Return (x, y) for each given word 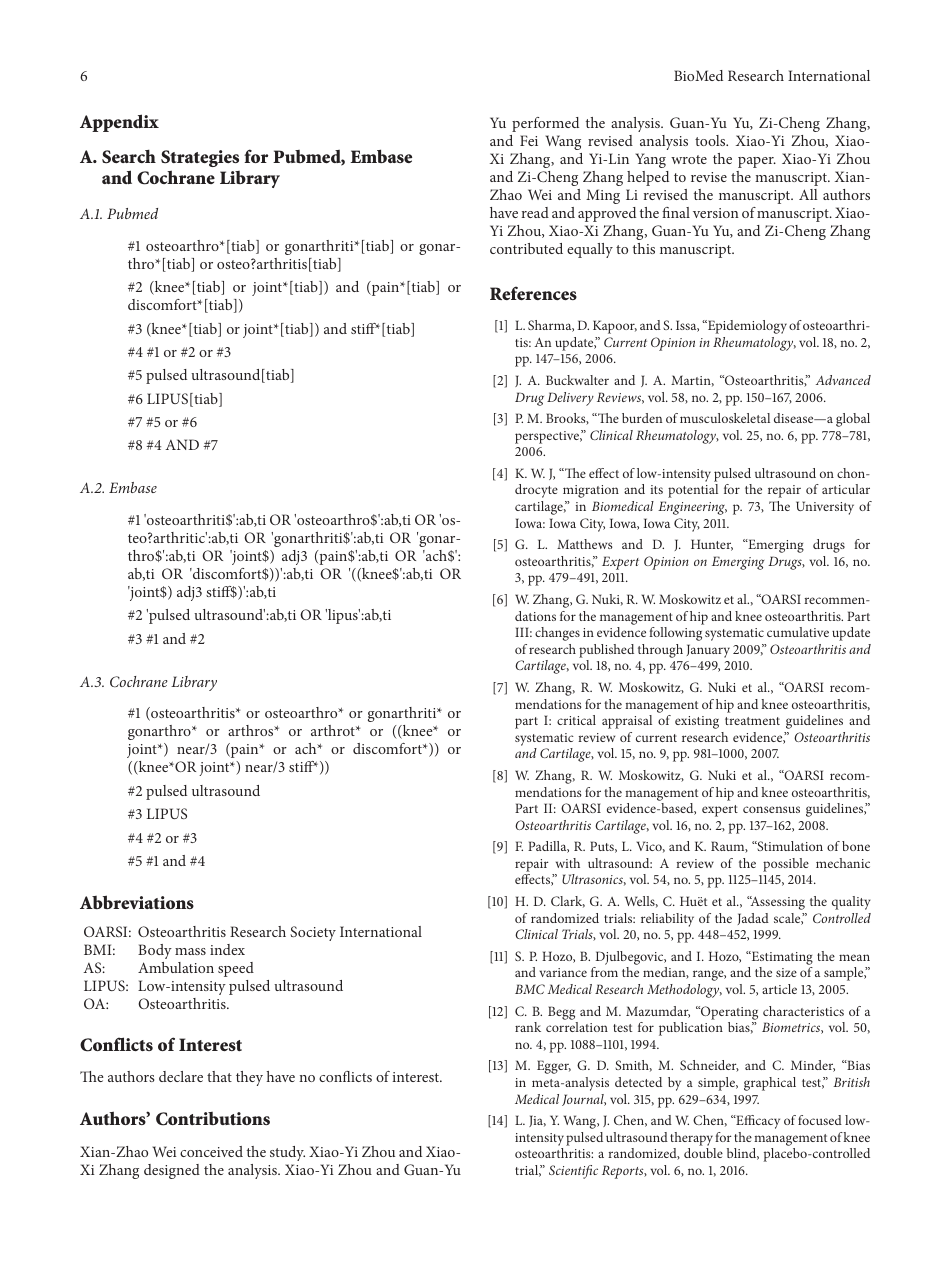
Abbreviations (137, 902)
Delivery (570, 399)
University (825, 508)
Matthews (584, 544)
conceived (211, 1151)
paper (757, 162)
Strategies (200, 158)
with (568, 863)
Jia (537, 1121)
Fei (529, 140)
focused (820, 1120)
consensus (771, 809)
